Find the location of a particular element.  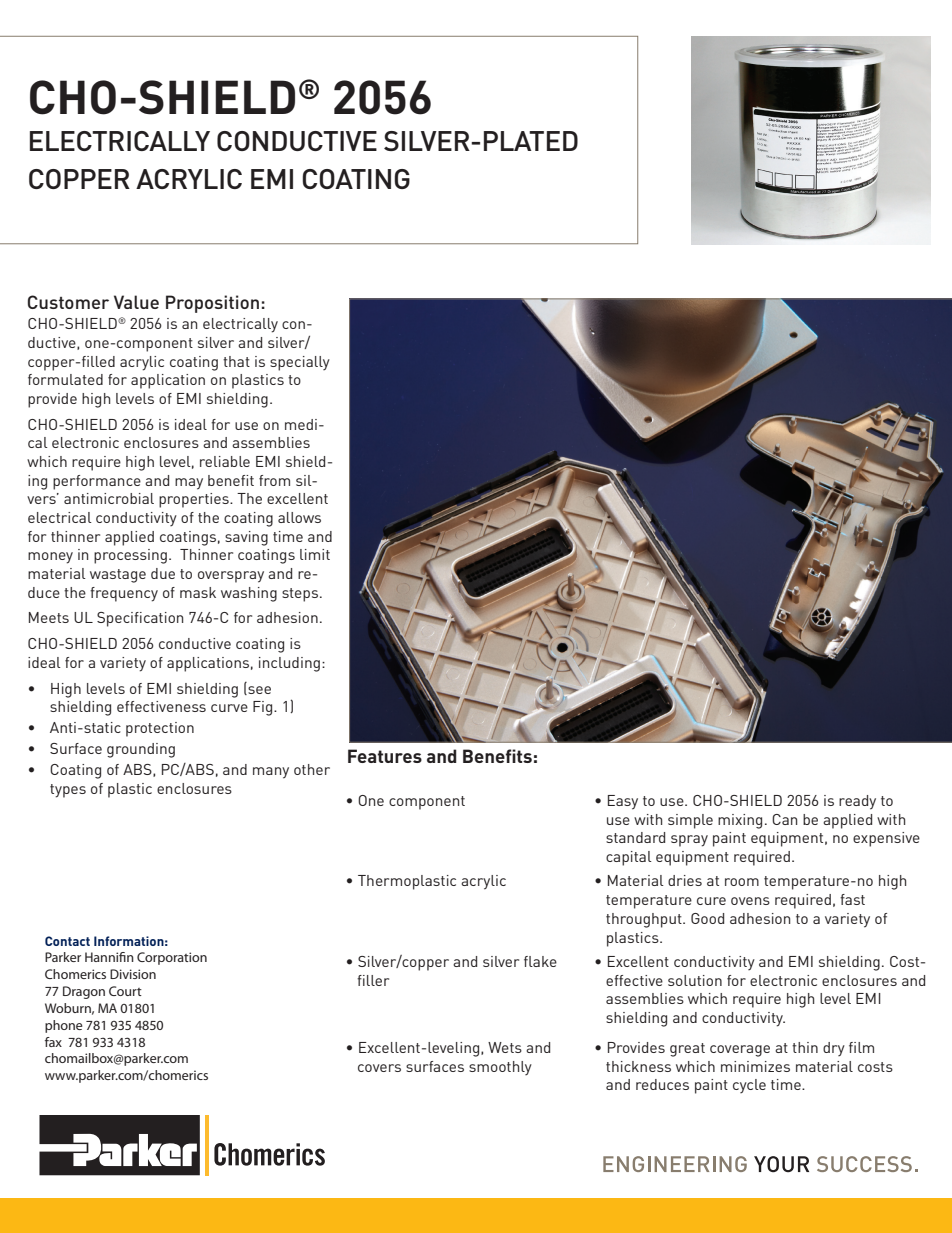

limit is located at coordinates (315, 554).
